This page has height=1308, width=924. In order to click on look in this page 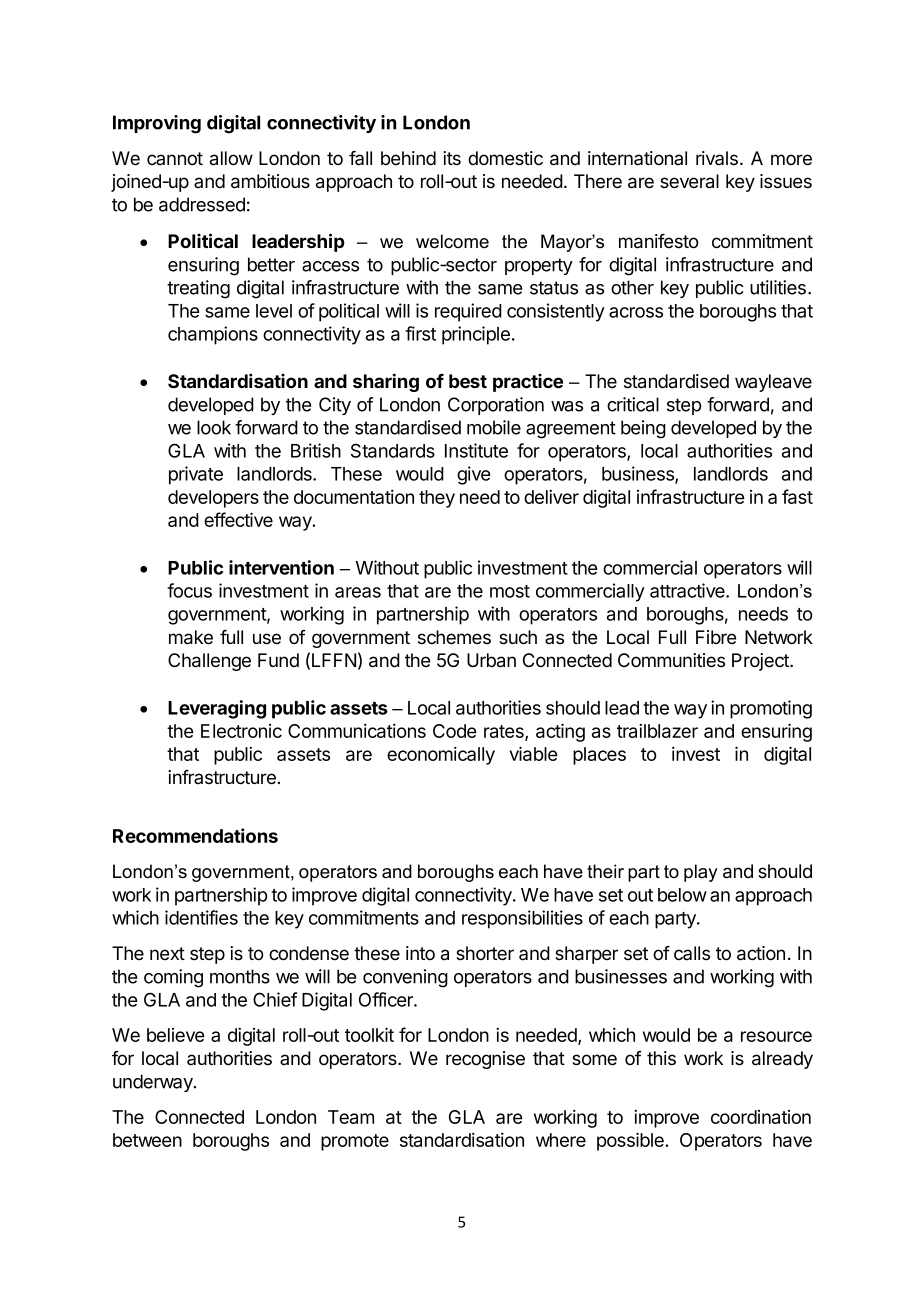, I will do `click(214, 427)`.
